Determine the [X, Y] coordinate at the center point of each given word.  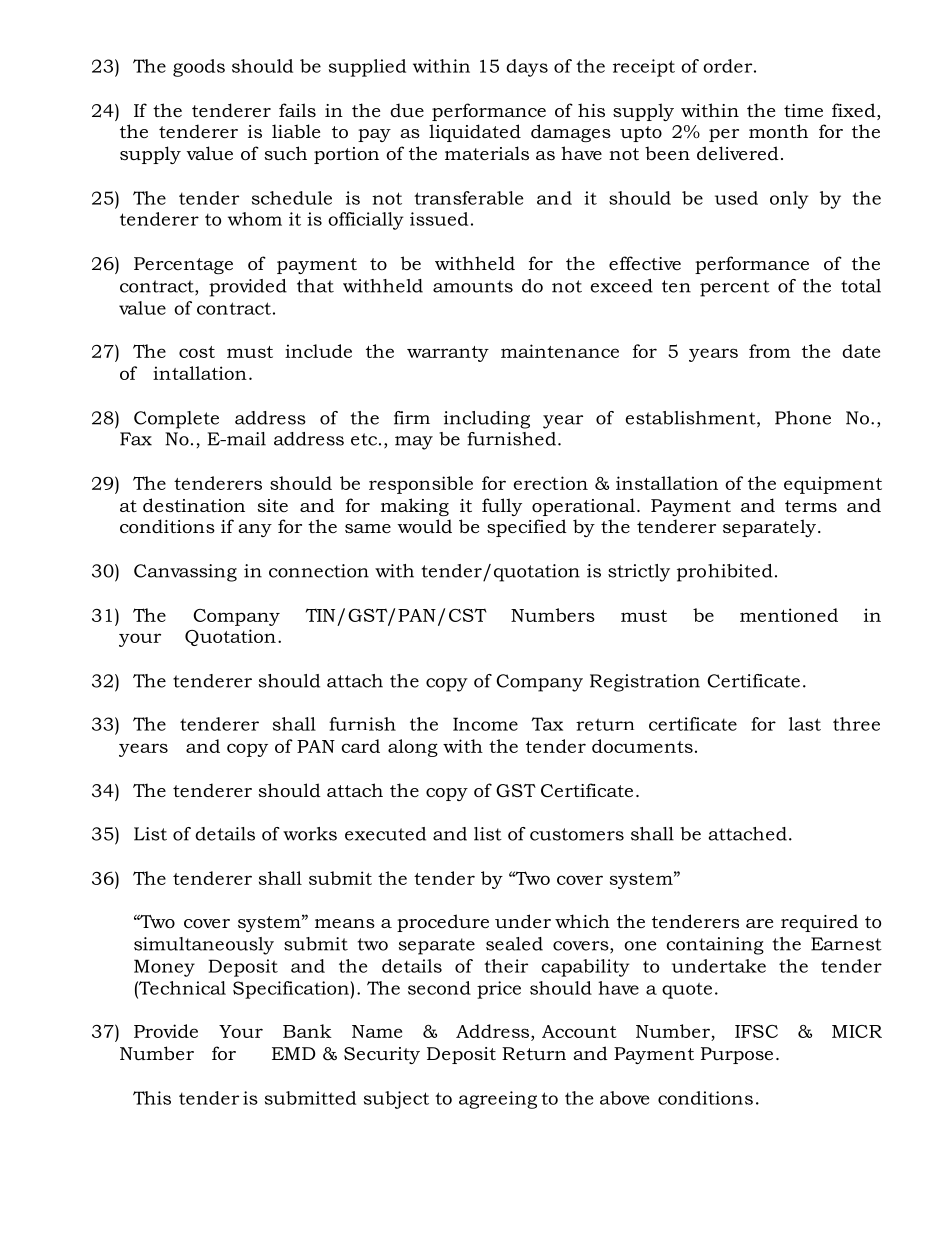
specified [527, 528]
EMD [294, 1053]
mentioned [789, 615]
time [803, 110]
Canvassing [185, 573]
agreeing [498, 1100]
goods [199, 68]
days [527, 68]
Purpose [737, 1055]
